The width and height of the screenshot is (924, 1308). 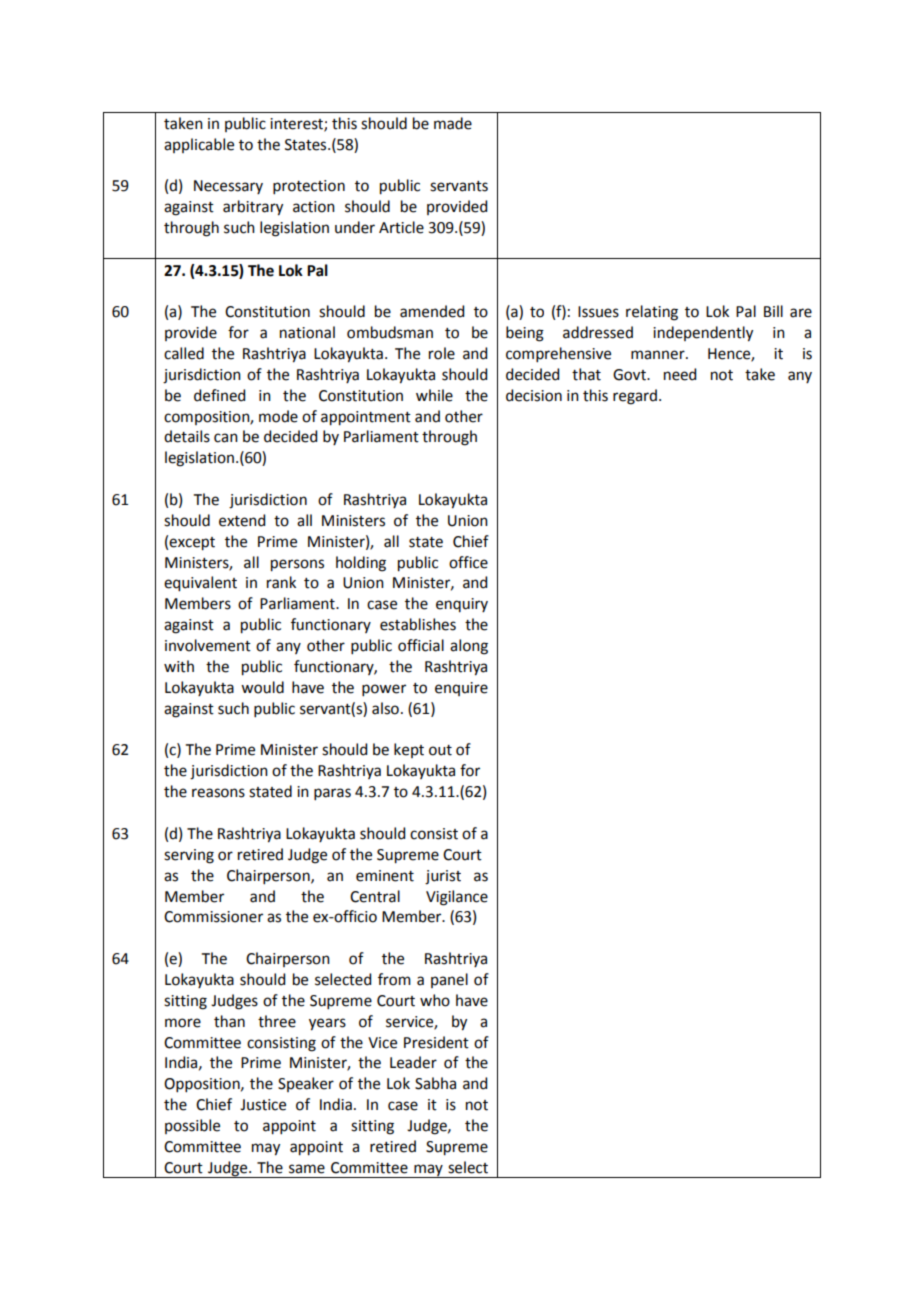 What do you see at coordinates (307, 332) in the screenshot?
I see `national` at bounding box center [307, 332].
